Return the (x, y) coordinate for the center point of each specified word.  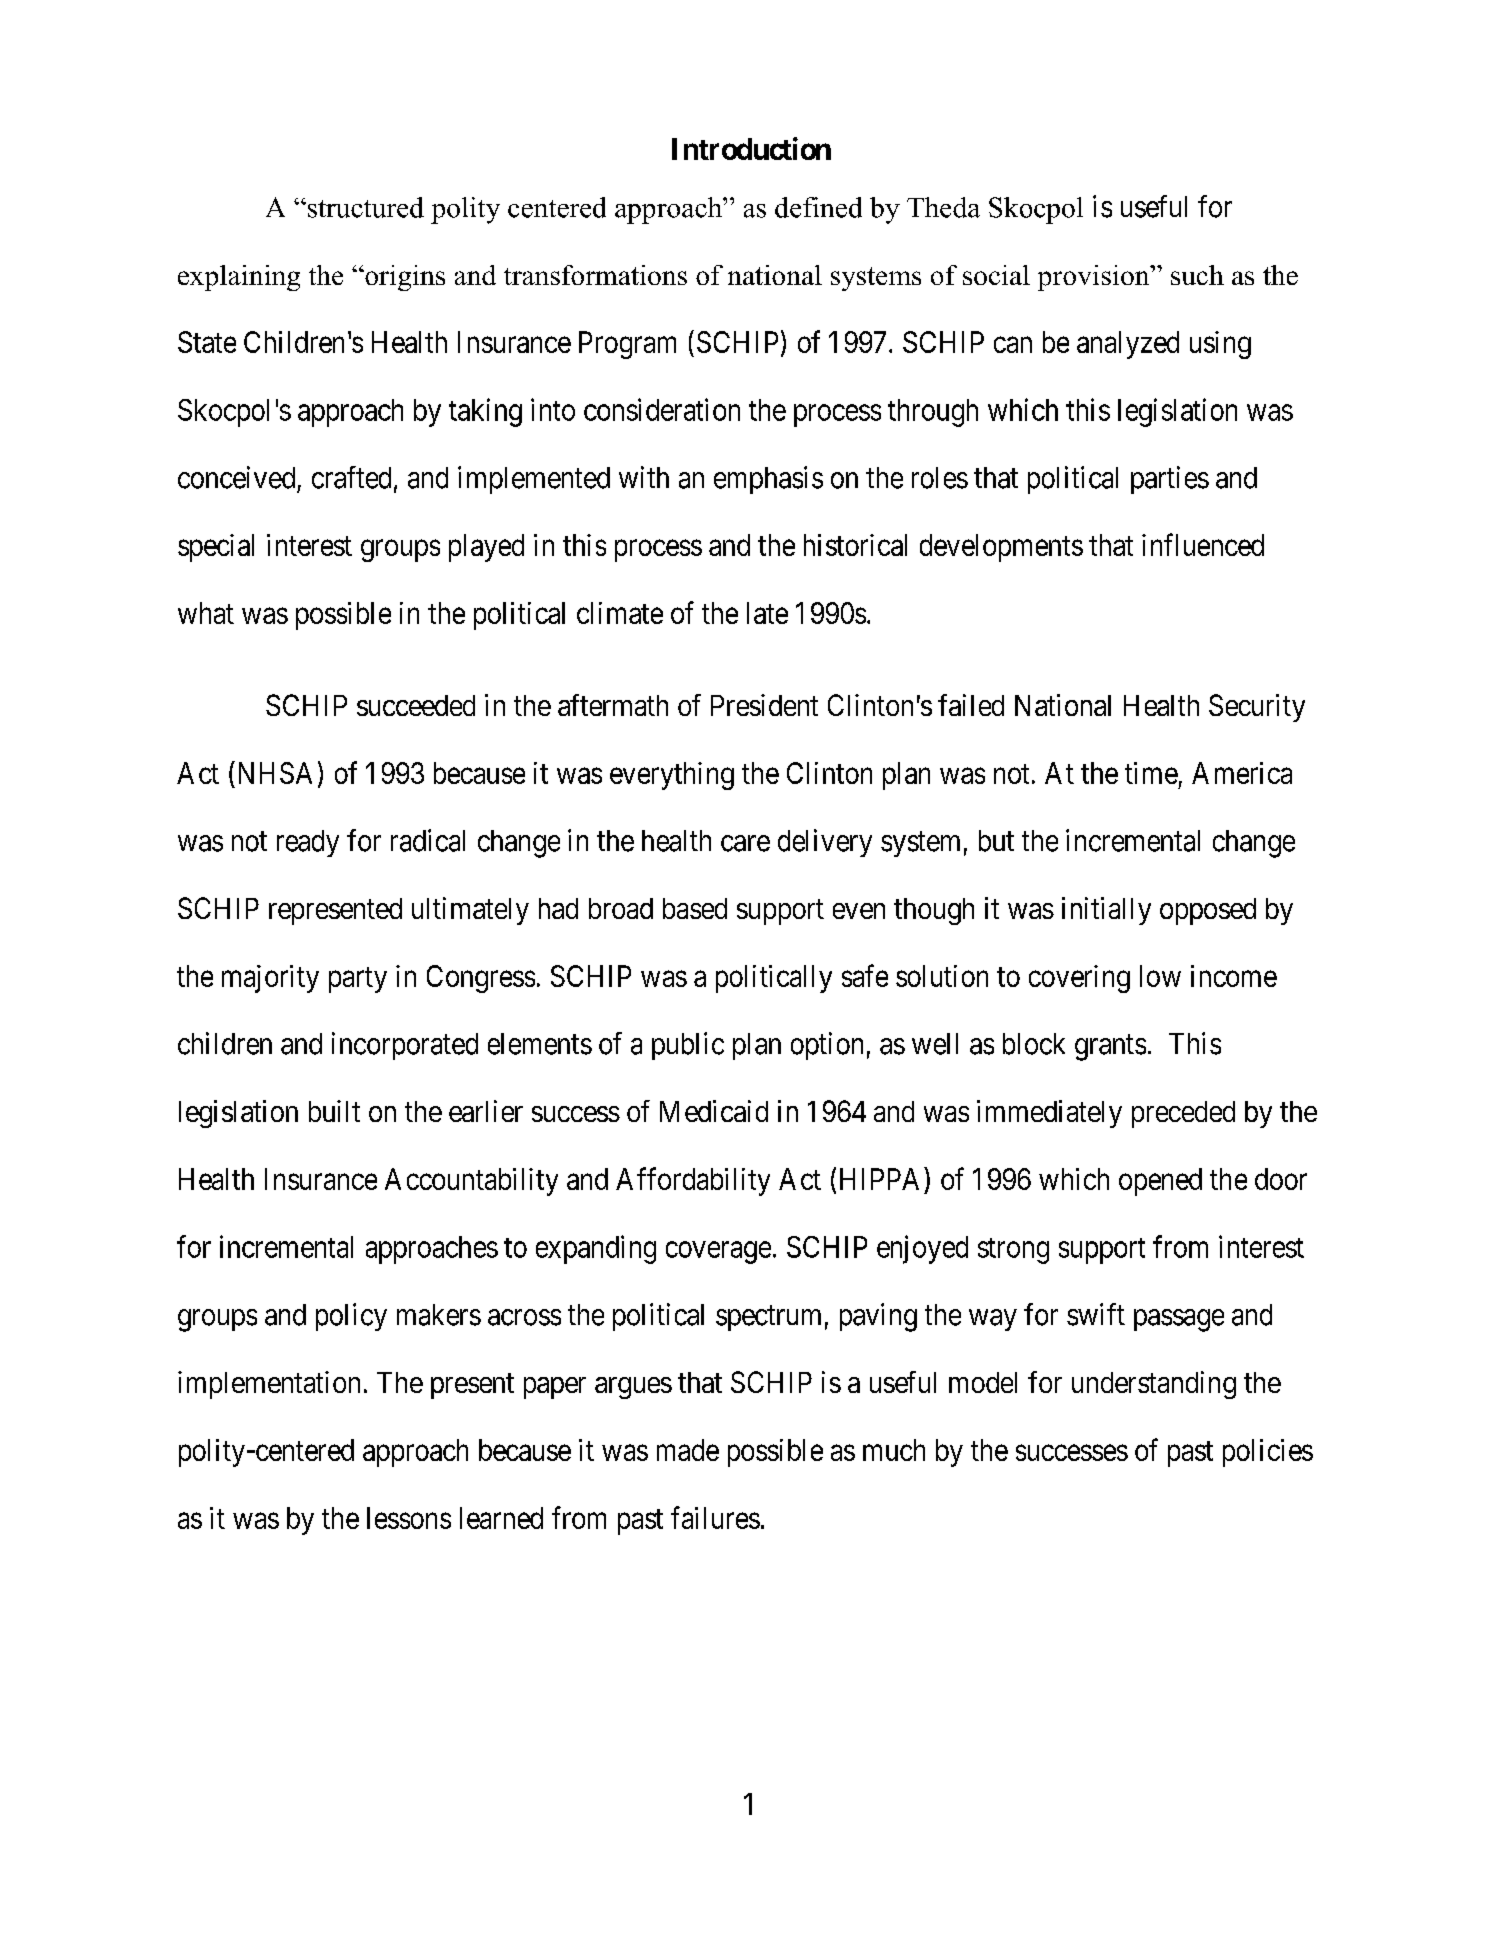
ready (308, 843)
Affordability (693, 1181)
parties (1170, 480)
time (1151, 773)
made (688, 1450)
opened (1160, 1182)
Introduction (751, 148)
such (1197, 275)
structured (364, 207)
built (334, 1111)
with (644, 477)
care (745, 843)
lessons (409, 1518)
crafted (351, 477)
